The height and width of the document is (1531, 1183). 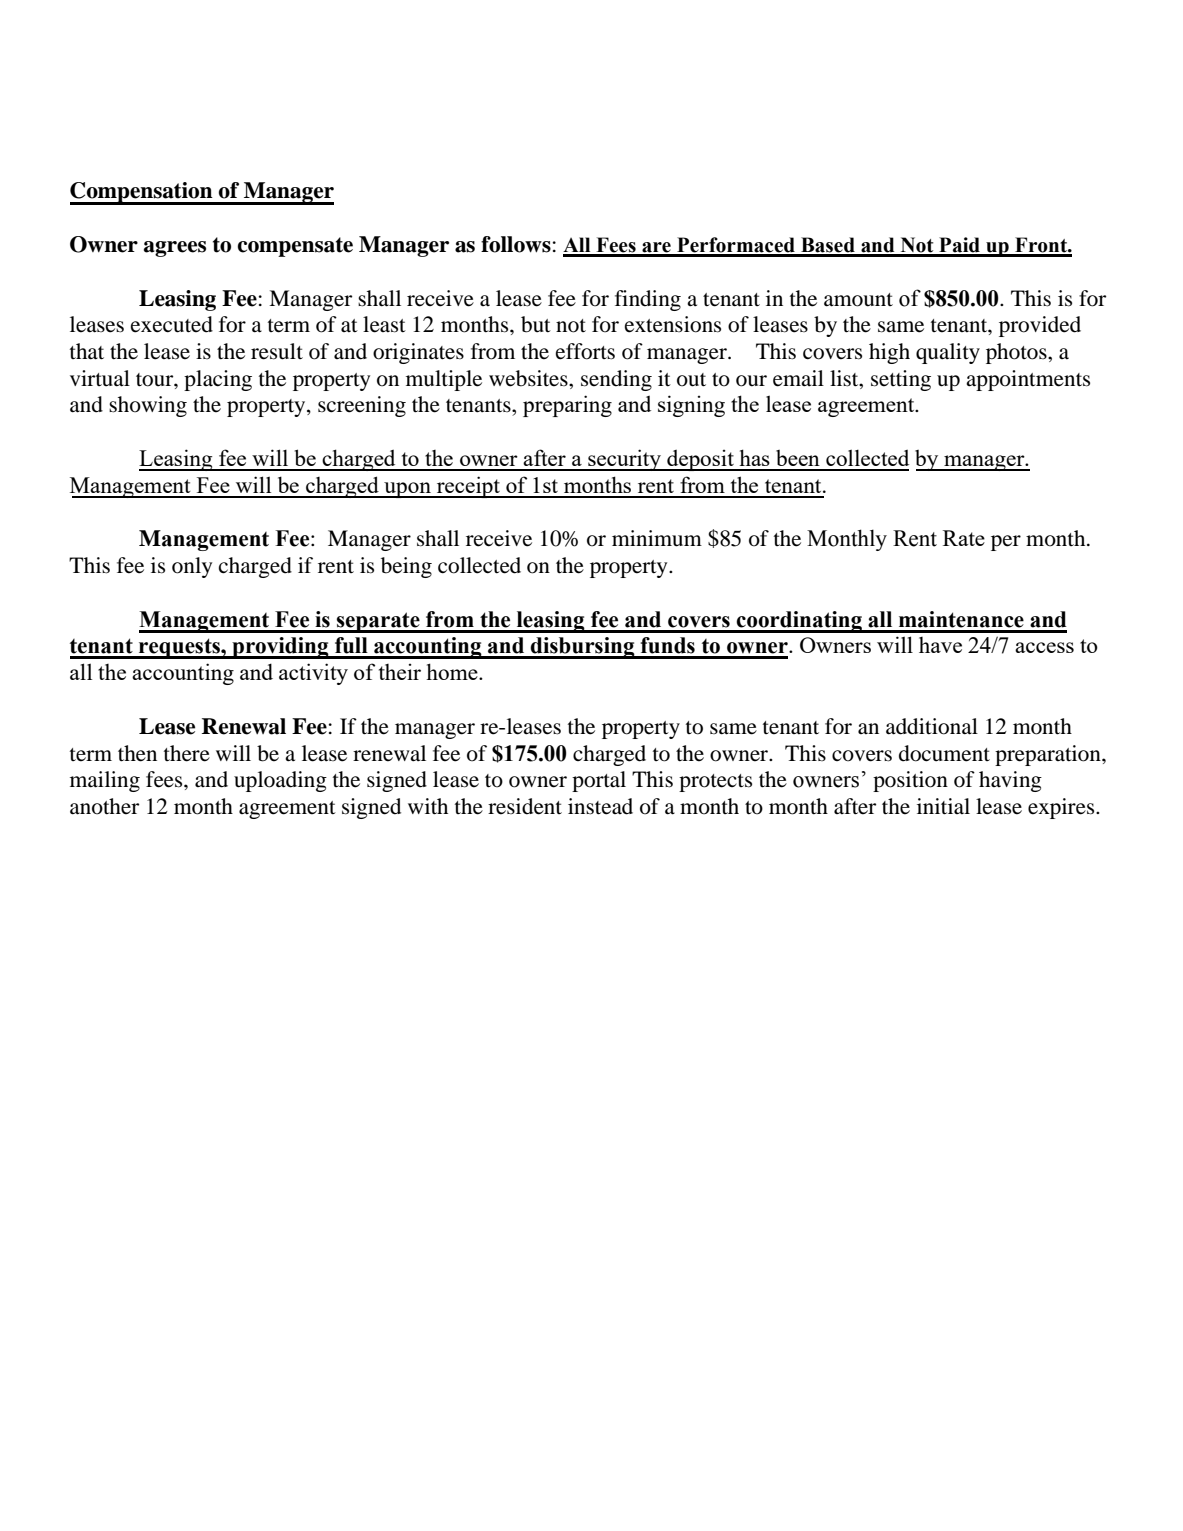 What do you see at coordinates (468, 487) in the document?
I see `receipt` at bounding box center [468, 487].
